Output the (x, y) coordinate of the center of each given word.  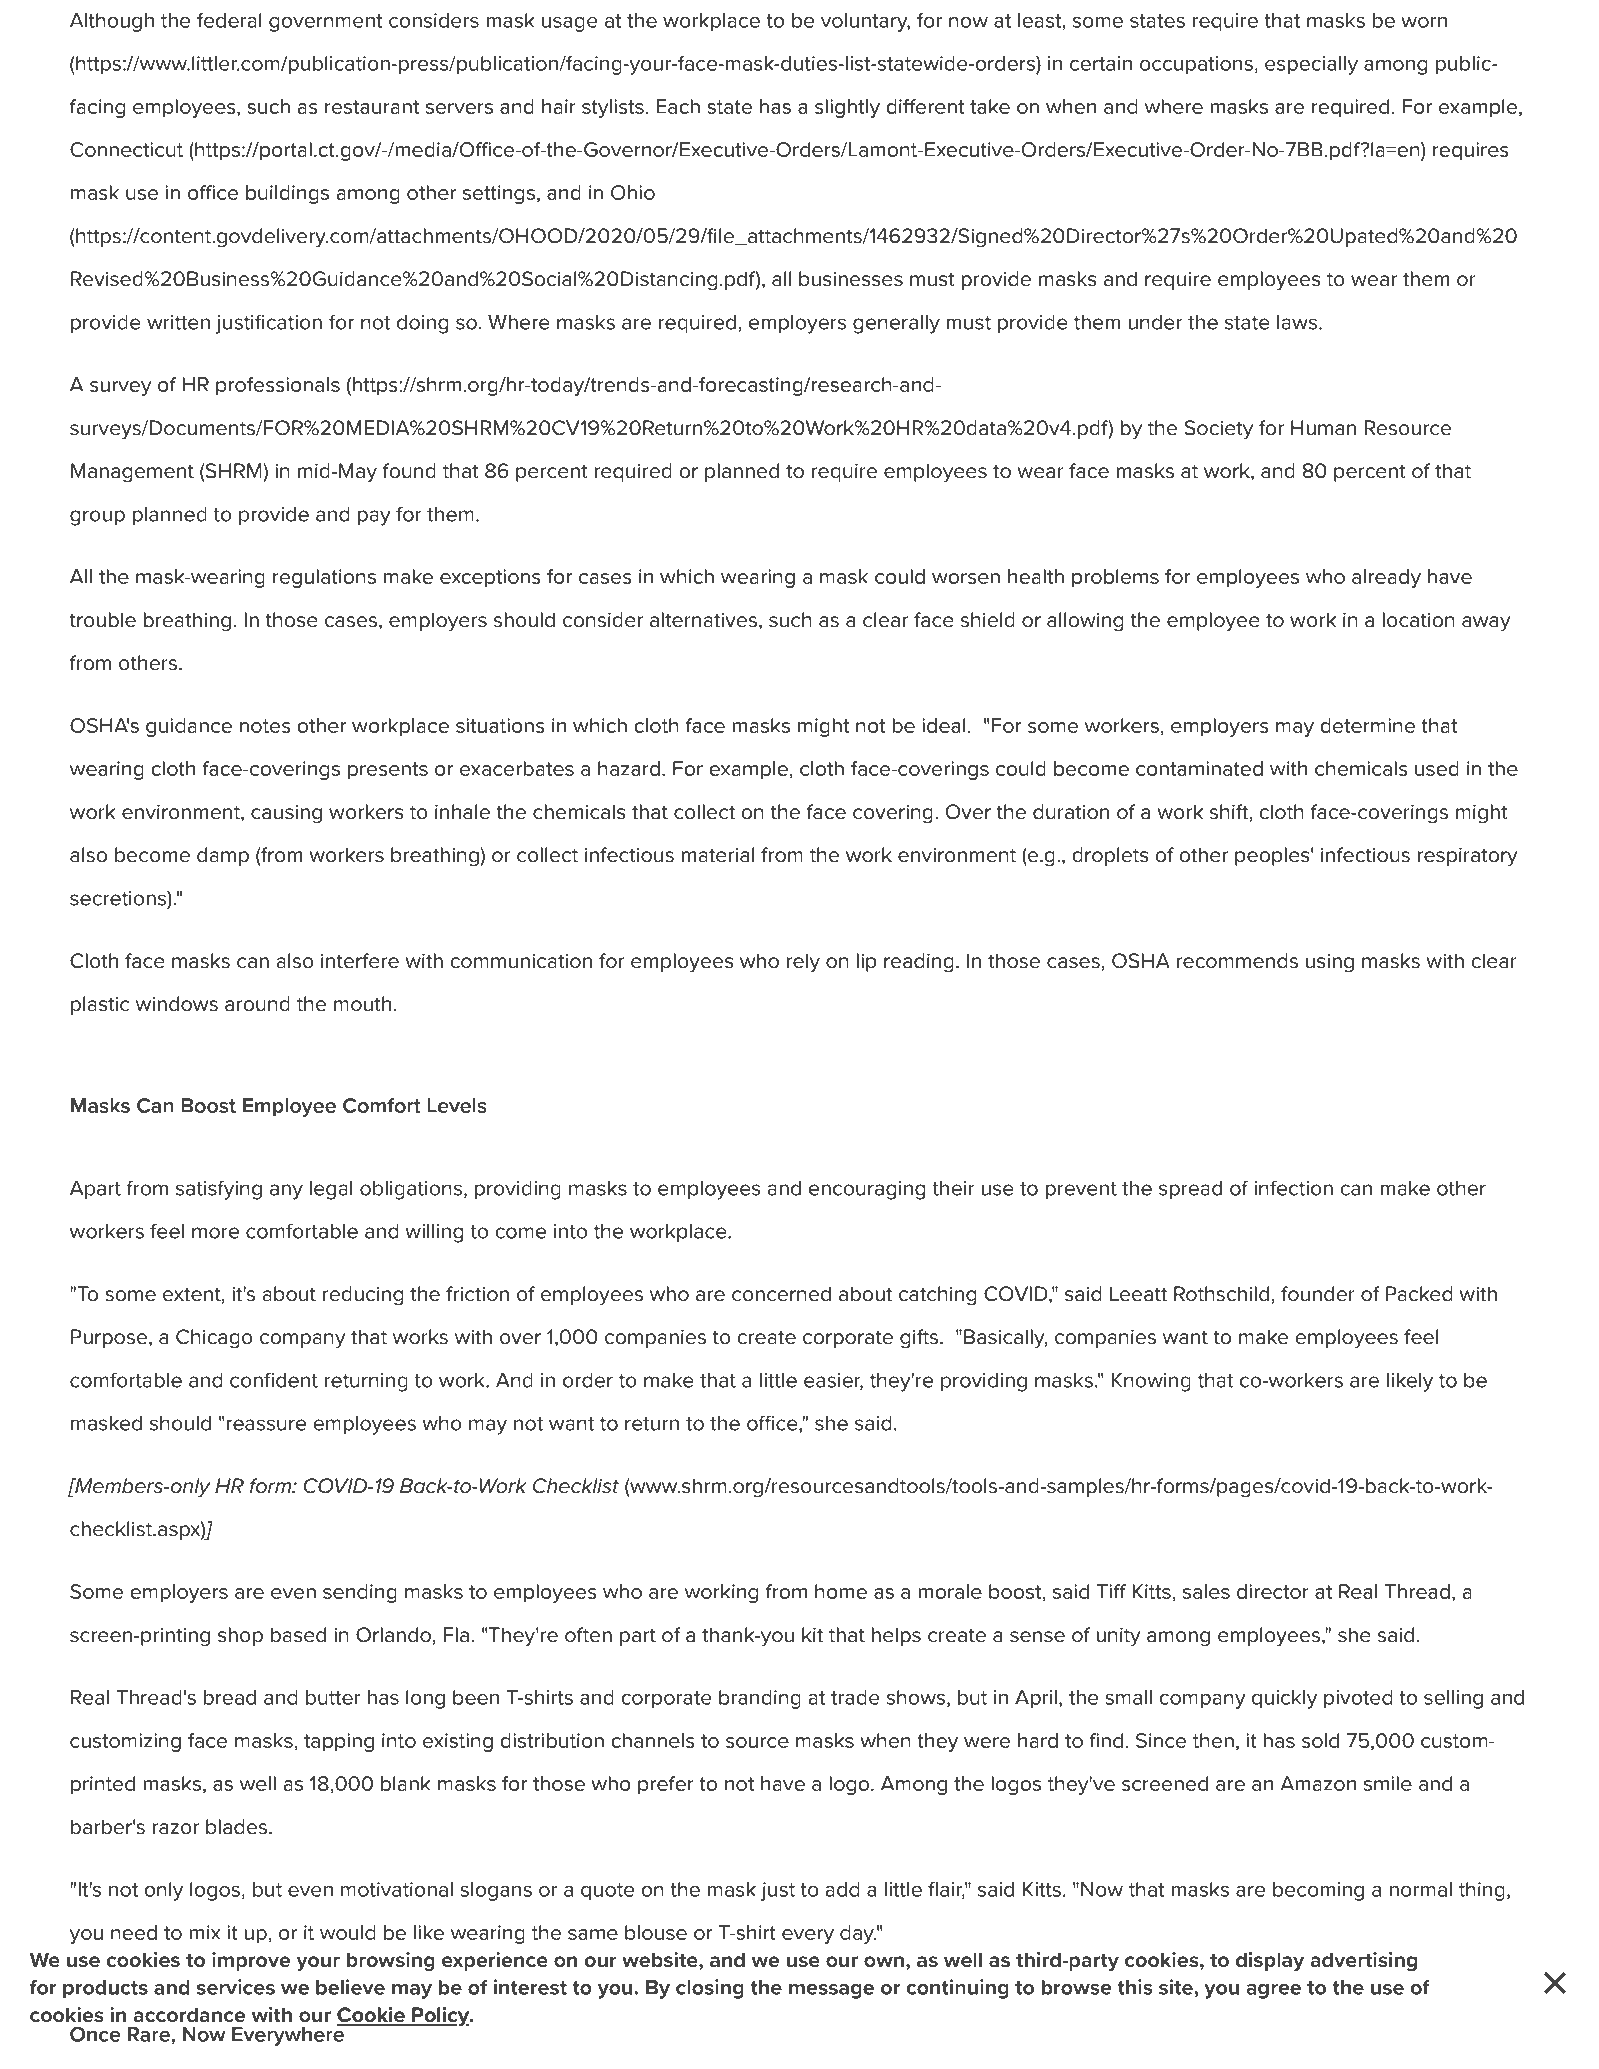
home (841, 1591)
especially (1311, 65)
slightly (847, 108)
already (1386, 578)
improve (251, 1961)
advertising (1363, 1961)
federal (229, 20)
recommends (1237, 961)
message (831, 1991)
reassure (266, 1425)
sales (1206, 1591)
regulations (324, 578)
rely (803, 962)
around (257, 1004)
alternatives (703, 620)
